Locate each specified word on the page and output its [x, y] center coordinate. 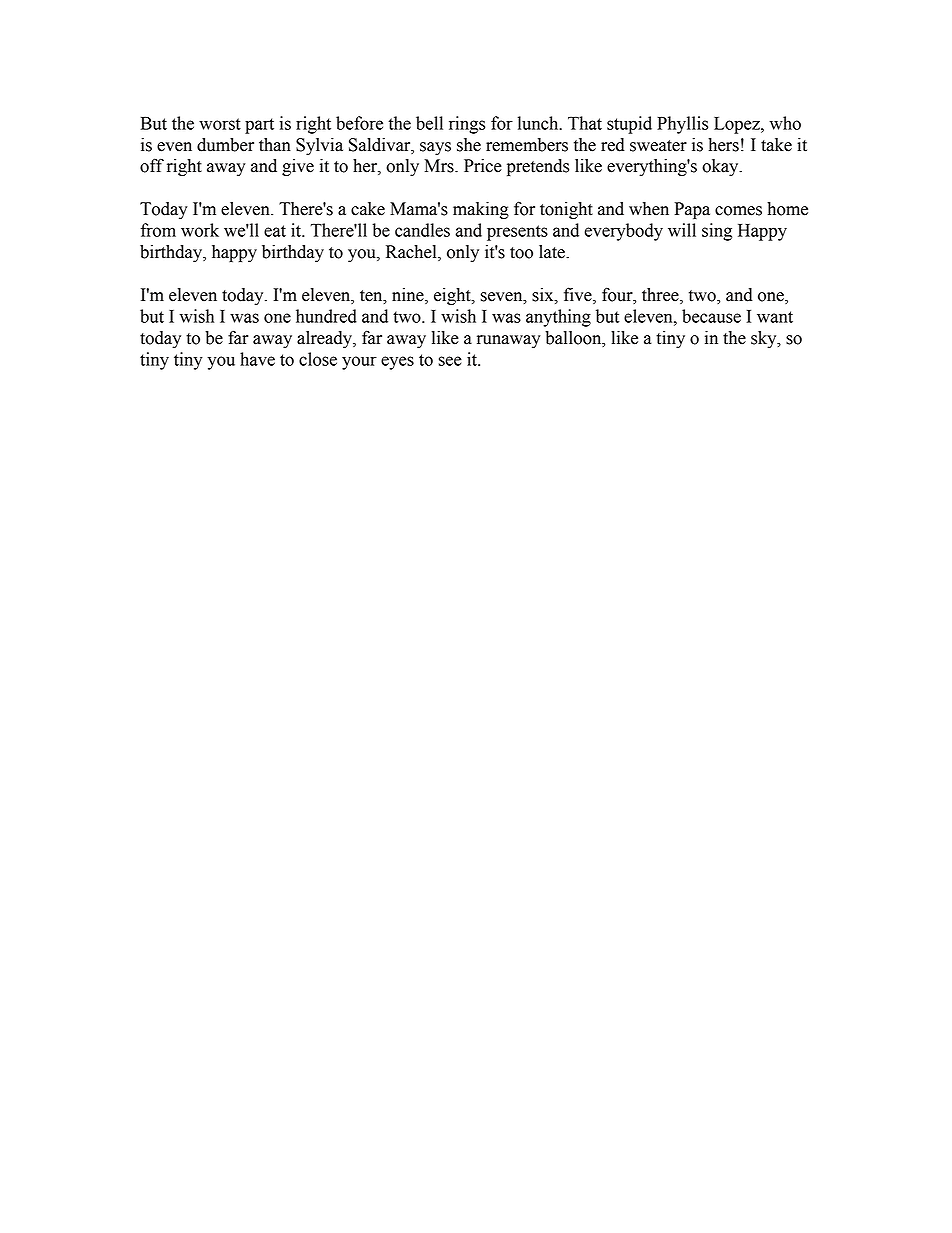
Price [483, 166]
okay [721, 167]
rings [467, 125]
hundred [326, 316]
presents [517, 233]
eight [453, 296]
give [298, 167]
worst [220, 124]
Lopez [738, 125]
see [450, 361]
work [200, 230]
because [711, 316]
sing [717, 232]
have [257, 359]
